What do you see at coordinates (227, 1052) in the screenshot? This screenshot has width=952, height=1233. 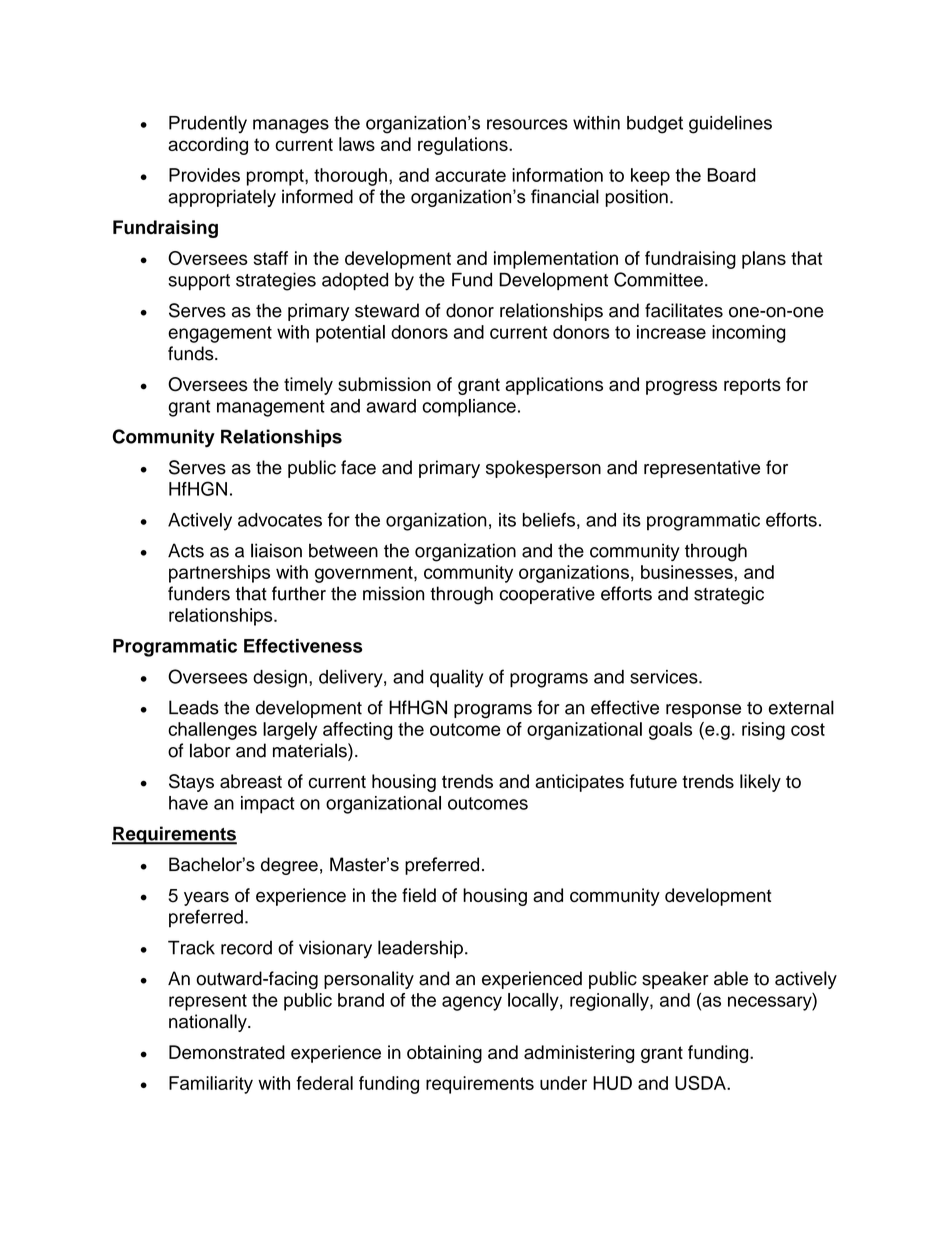 I see `Demonstrated` at bounding box center [227, 1052].
